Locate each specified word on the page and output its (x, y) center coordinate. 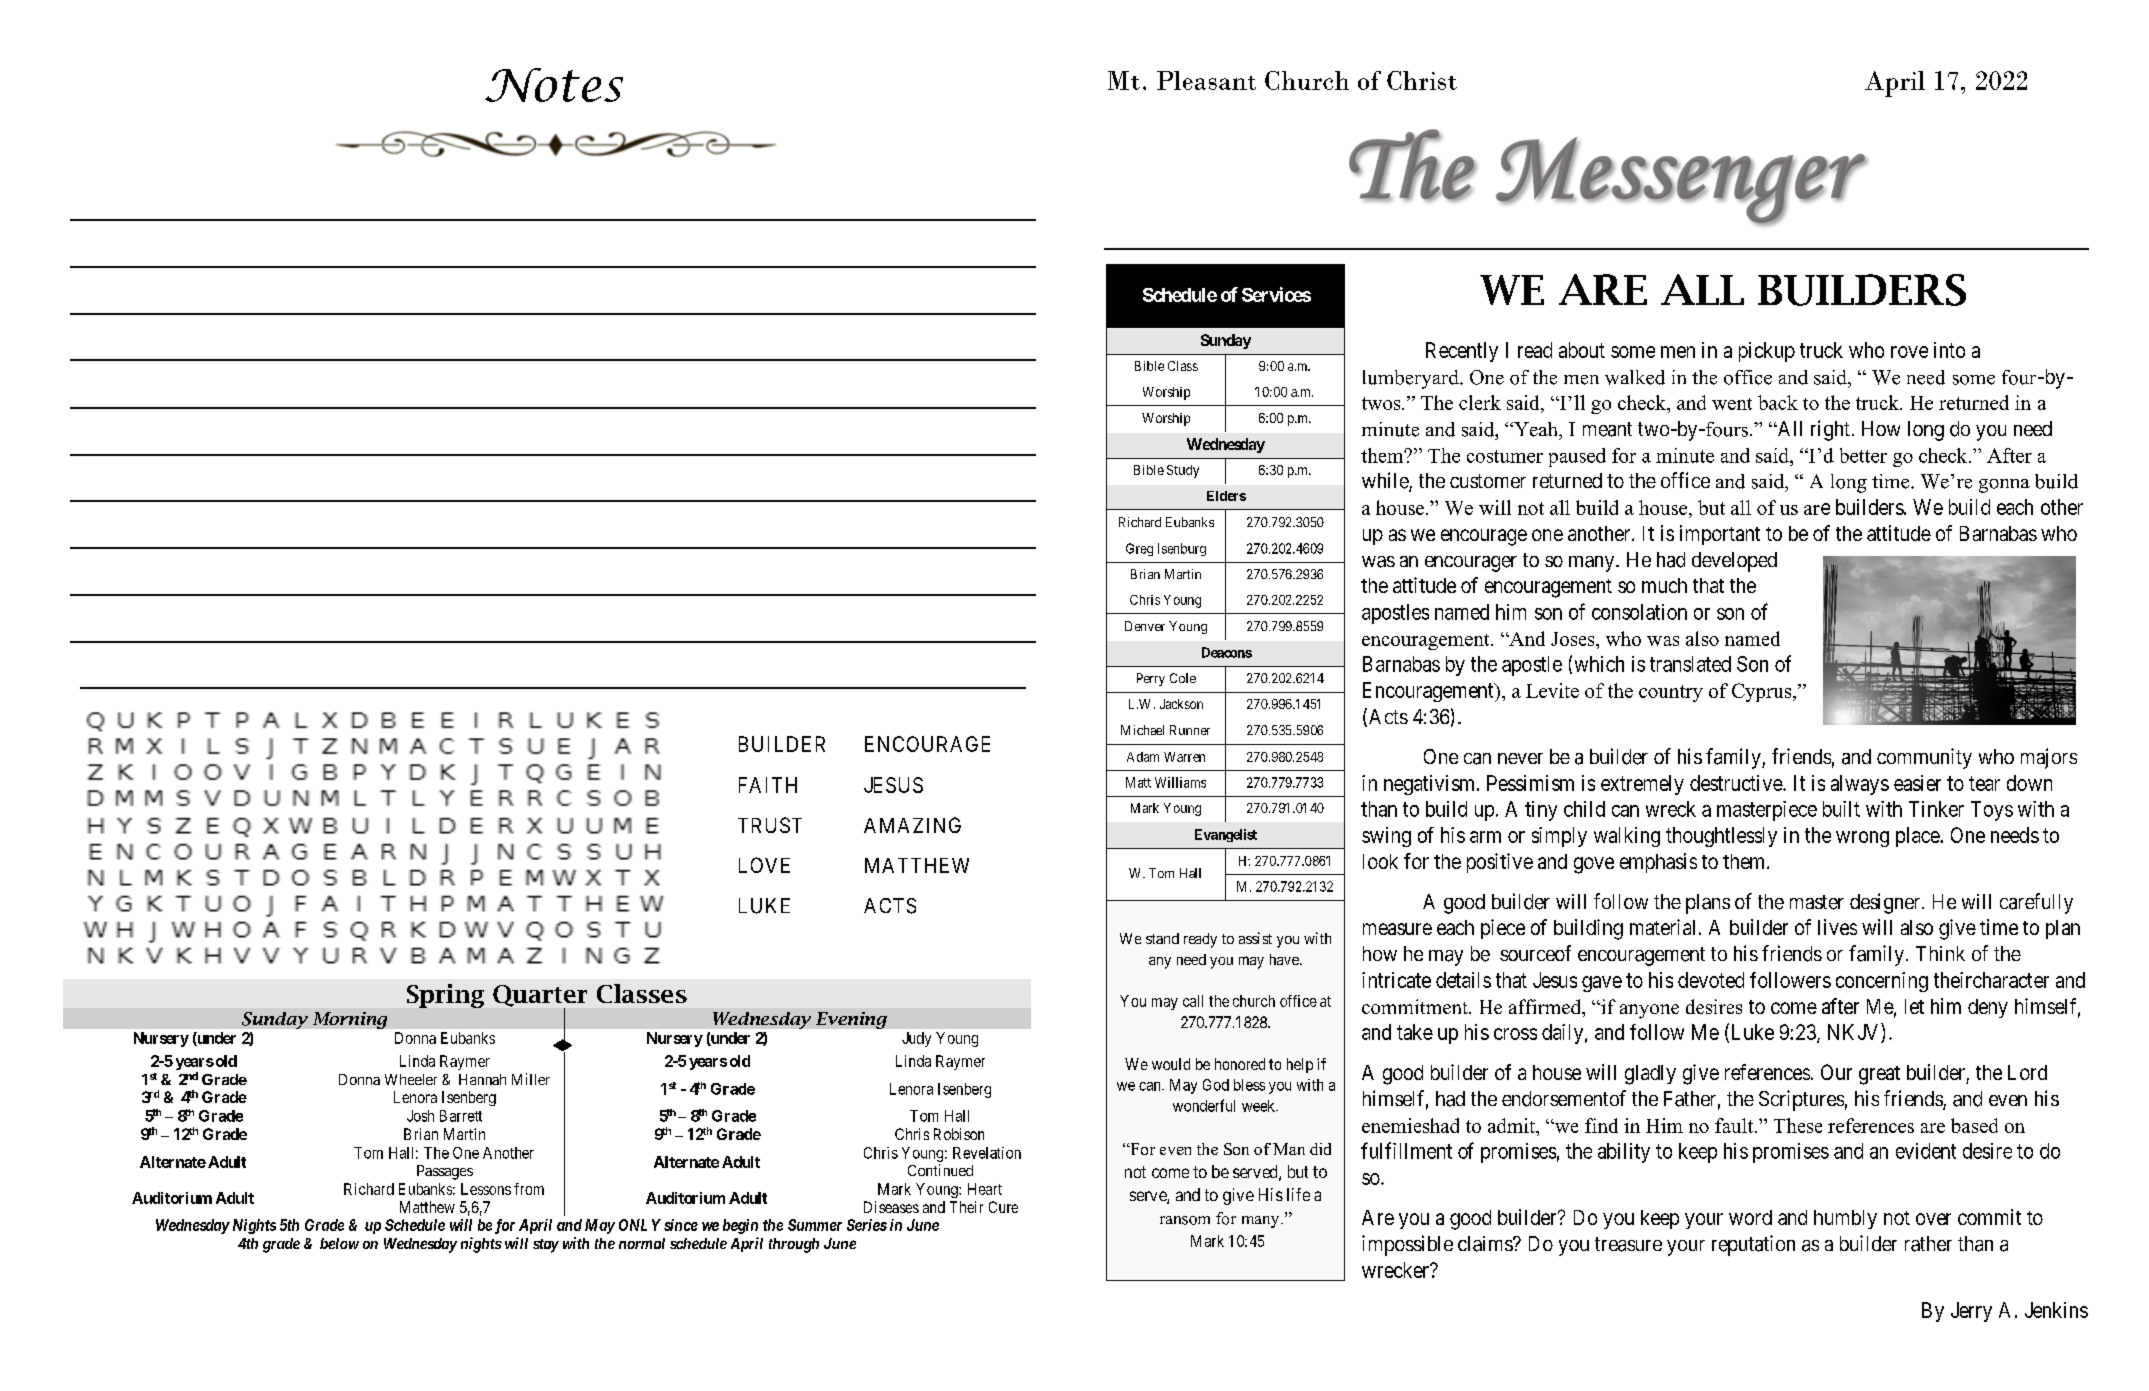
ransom (1185, 1220)
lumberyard (1412, 379)
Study (1183, 471)
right (1830, 430)
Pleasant (1206, 80)
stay (546, 1246)
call (1193, 1001)
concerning (1882, 982)
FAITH (768, 785)
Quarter (540, 997)
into (1949, 350)
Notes (554, 85)
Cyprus (1763, 692)
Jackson (1181, 704)
